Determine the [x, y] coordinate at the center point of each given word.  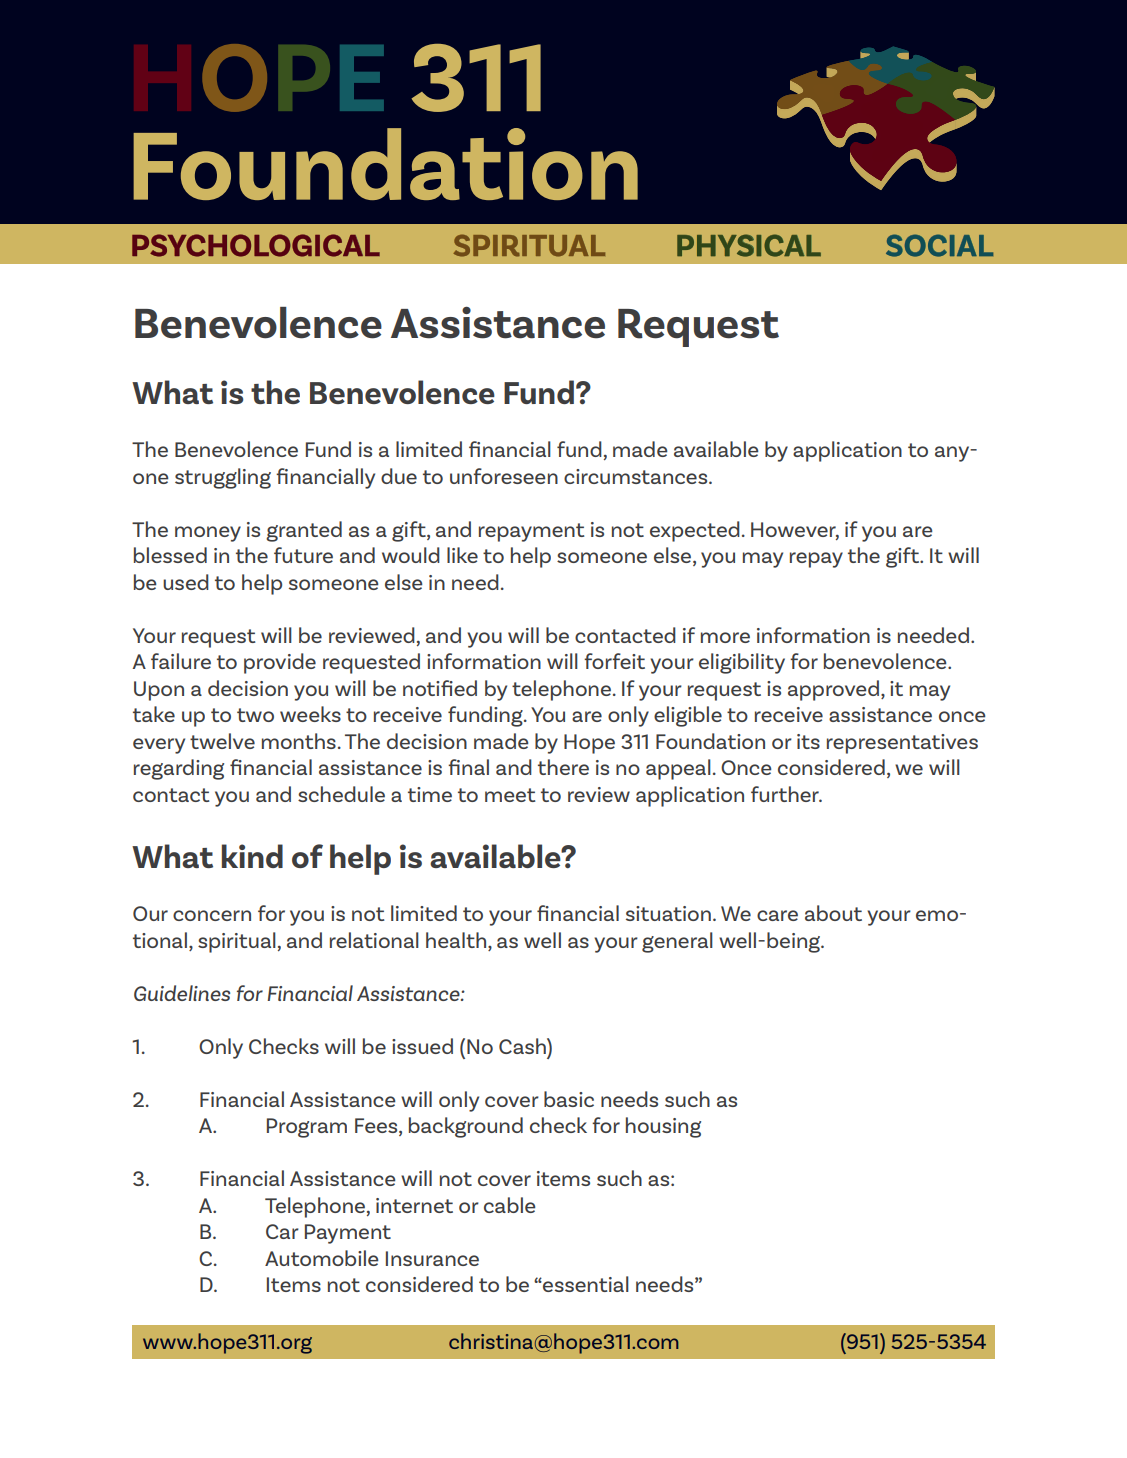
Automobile [322, 1258]
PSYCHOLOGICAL [256, 245]
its [808, 741]
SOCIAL [939, 245]
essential [585, 1284]
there [563, 767]
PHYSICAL [749, 245]
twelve [222, 741]
